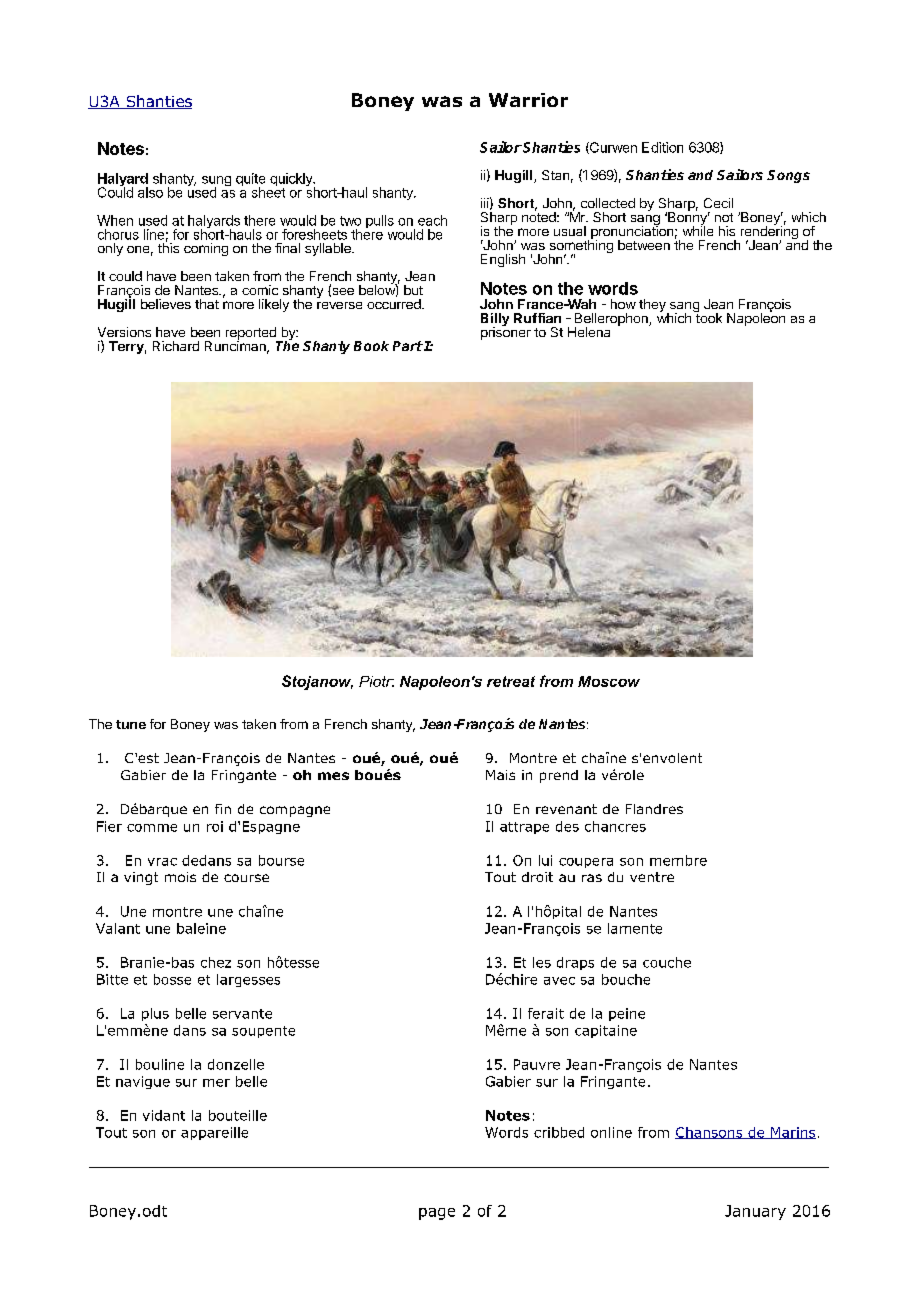  I want to click on droit, so click(537, 877).
